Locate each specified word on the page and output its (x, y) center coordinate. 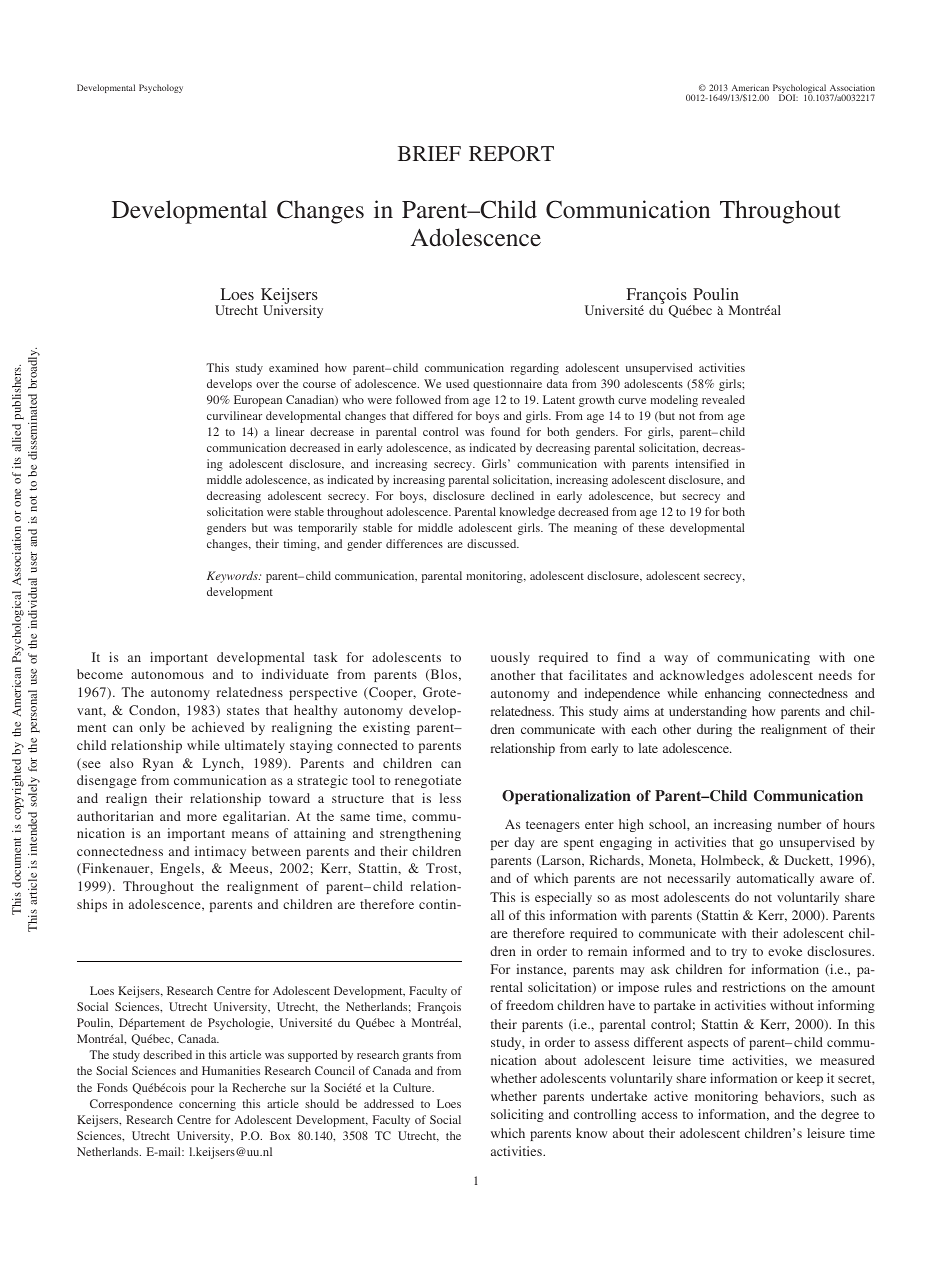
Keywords (233, 577)
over (267, 385)
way (676, 660)
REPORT (511, 154)
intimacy (220, 852)
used (457, 383)
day (524, 843)
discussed (493, 543)
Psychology (161, 88)
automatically (775, 879)
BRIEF (429, 153)
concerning (207, 1105)
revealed (723, 399)
